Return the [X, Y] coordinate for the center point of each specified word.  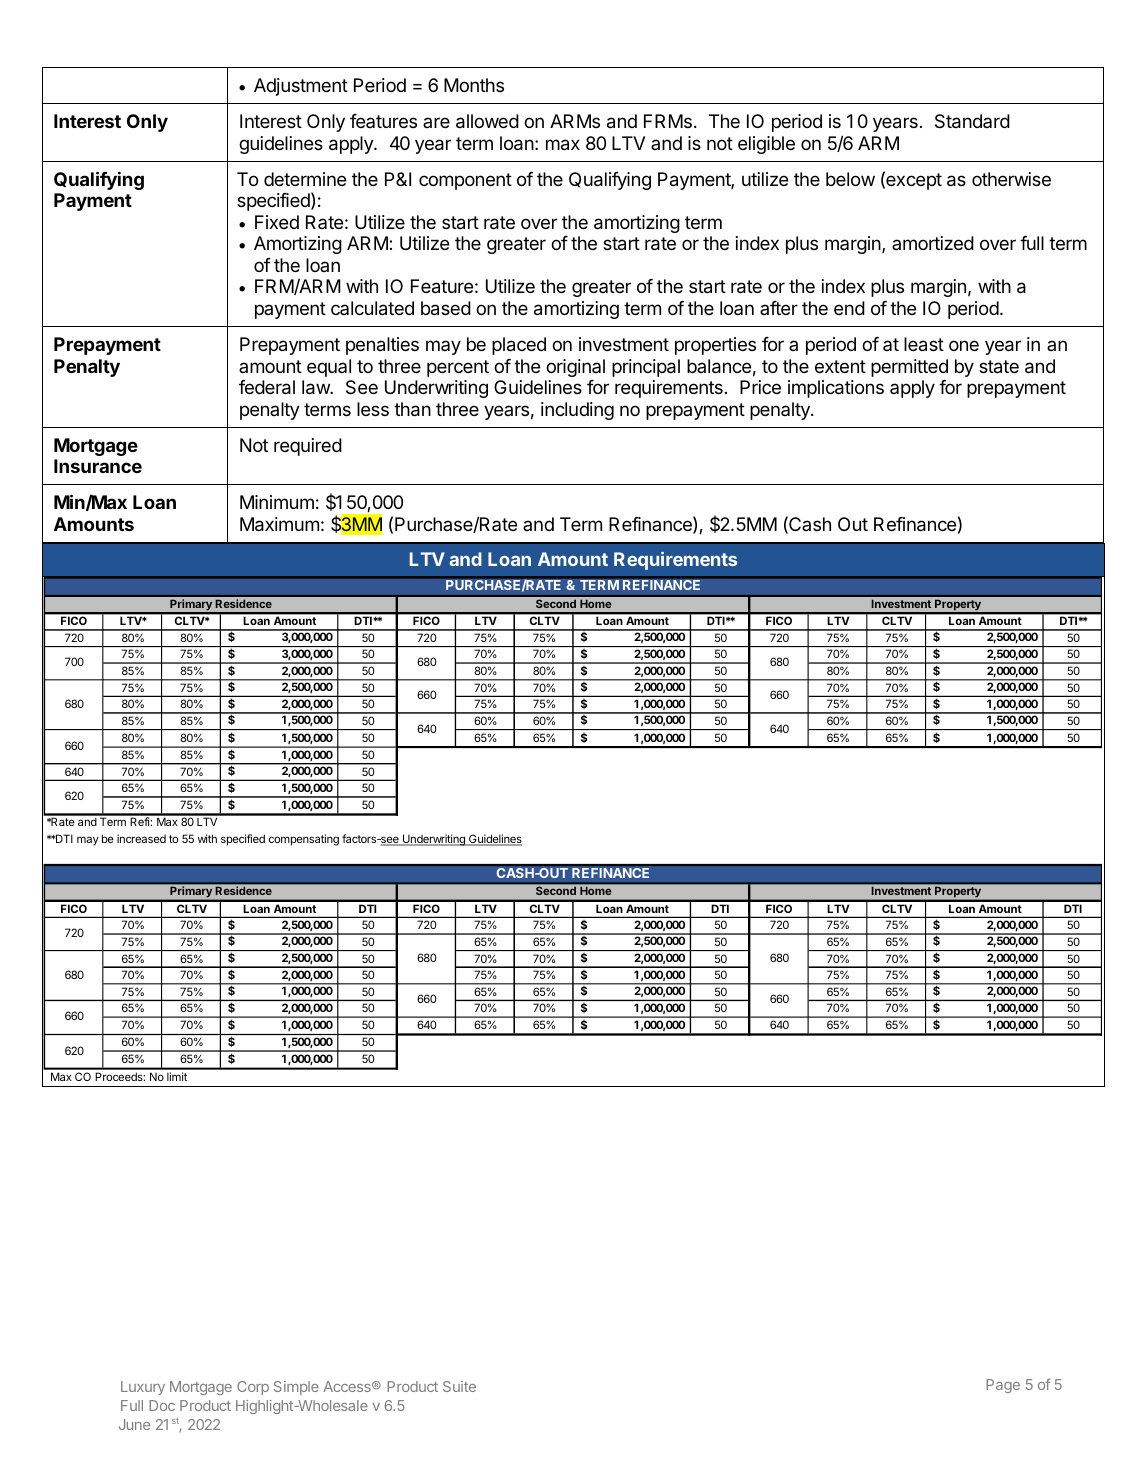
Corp [253, 1388]
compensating [304, 840]
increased [141, 838]
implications [836, 389]
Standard [972, 121]
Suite [459, 1386]
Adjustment [301, 87]
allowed [487, 121]
